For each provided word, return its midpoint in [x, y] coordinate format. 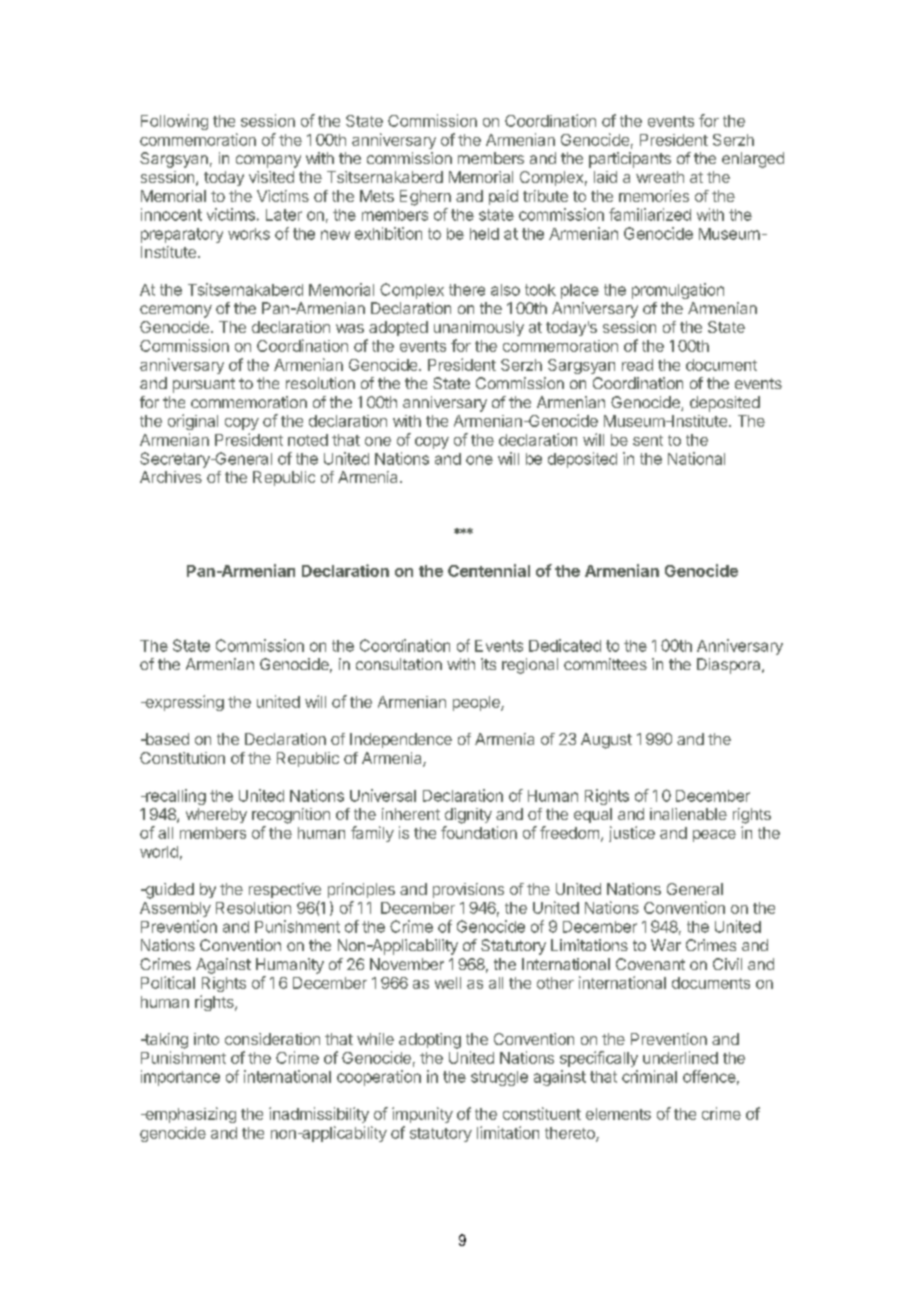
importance [180, 1078]
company [268, 161]
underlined [680, 1057]
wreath [660, 177]
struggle [499, 1078]
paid [503, 197]
